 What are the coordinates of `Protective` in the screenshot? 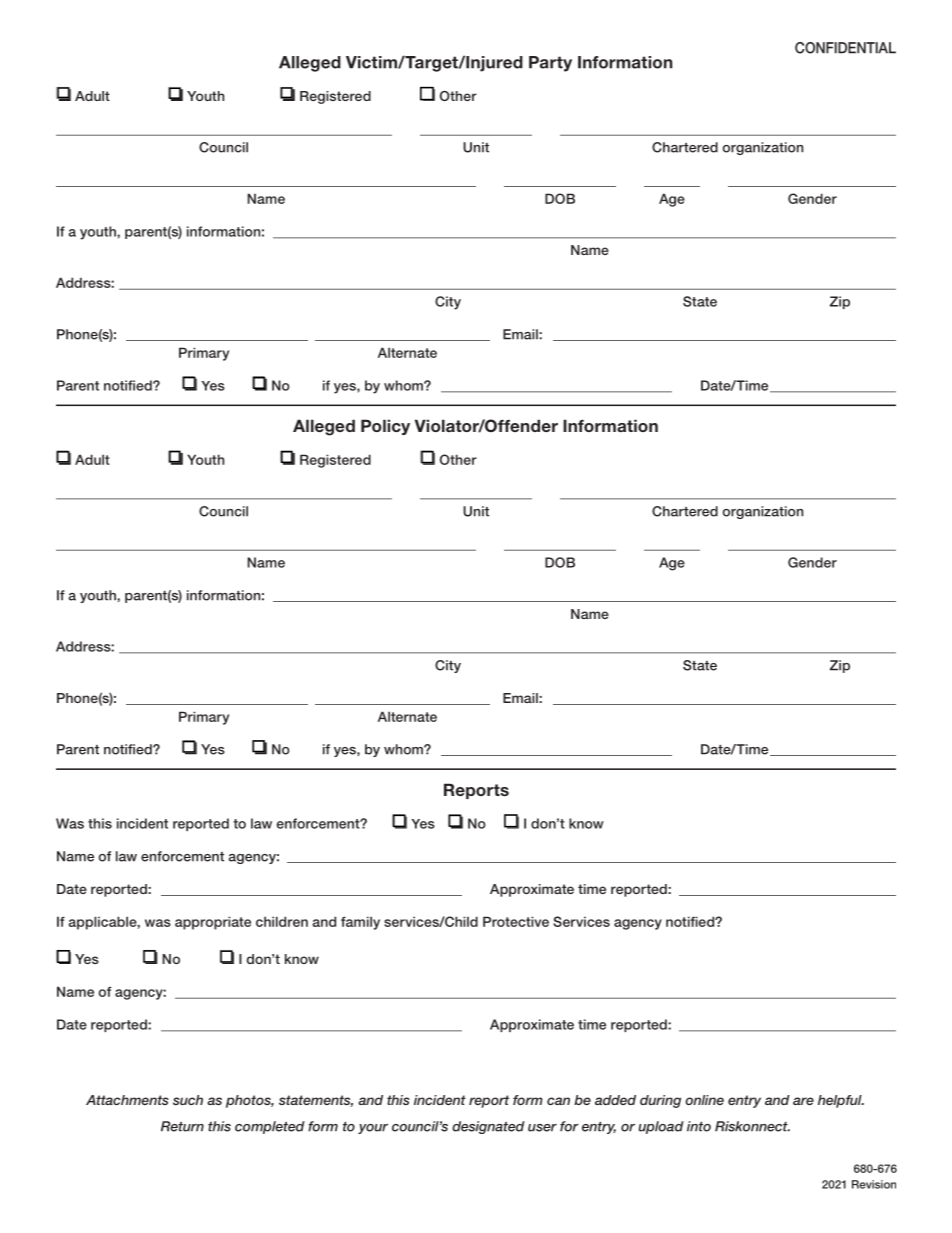 It's located at (516, 921).
